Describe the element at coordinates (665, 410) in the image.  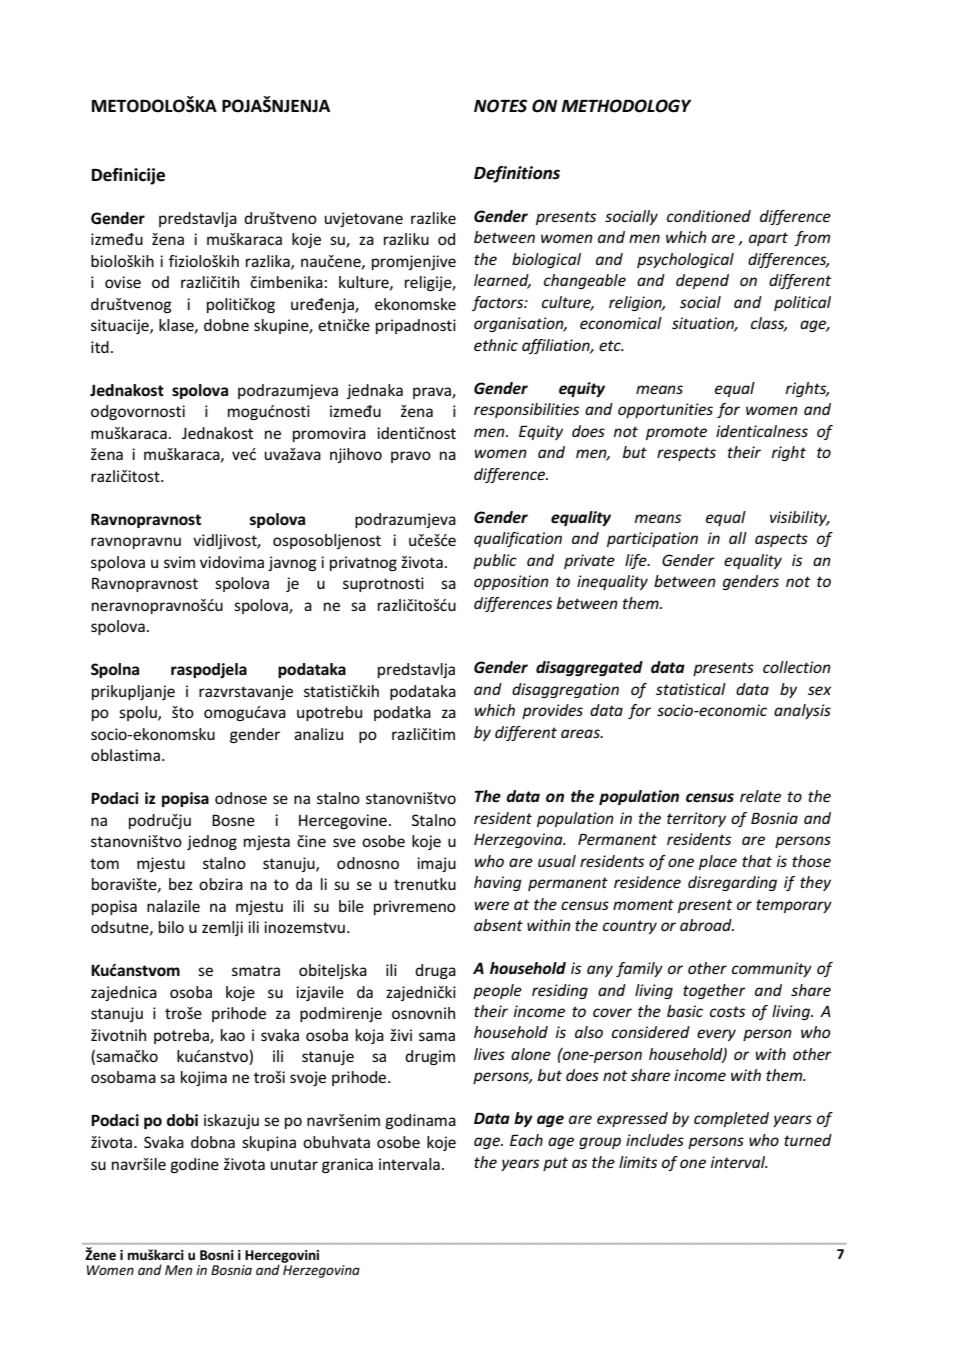
I see `opportunities` at that location.
